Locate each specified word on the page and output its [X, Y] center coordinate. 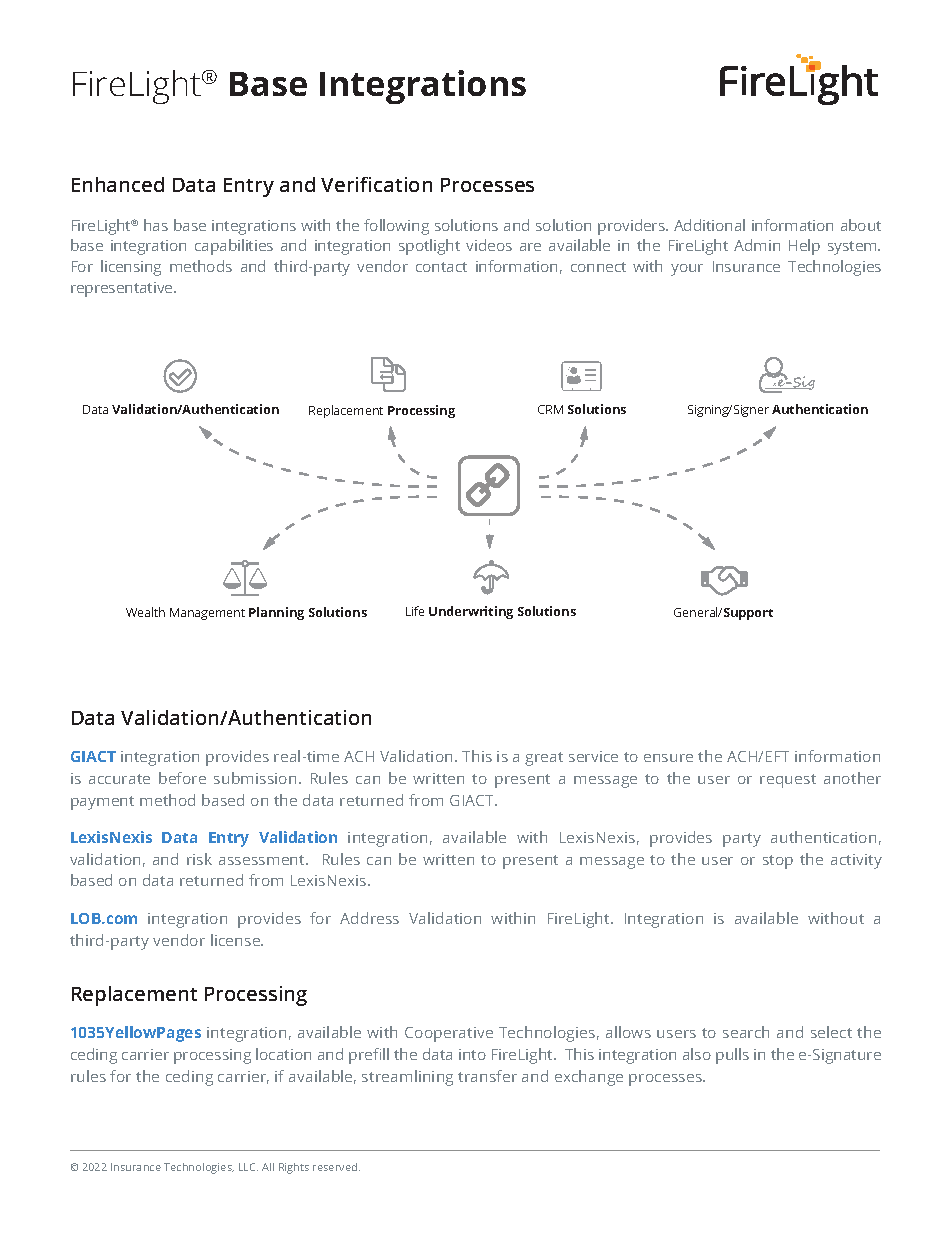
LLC [248, 1167]
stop [778, 862]
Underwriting [471, 612]
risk [199, 859]
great [544, 759]
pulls [732, 1056]
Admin [757, 245]
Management [207, 614]
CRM [550, 409]
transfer [487, 1076]
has [156, 225]
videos [489, 245]
